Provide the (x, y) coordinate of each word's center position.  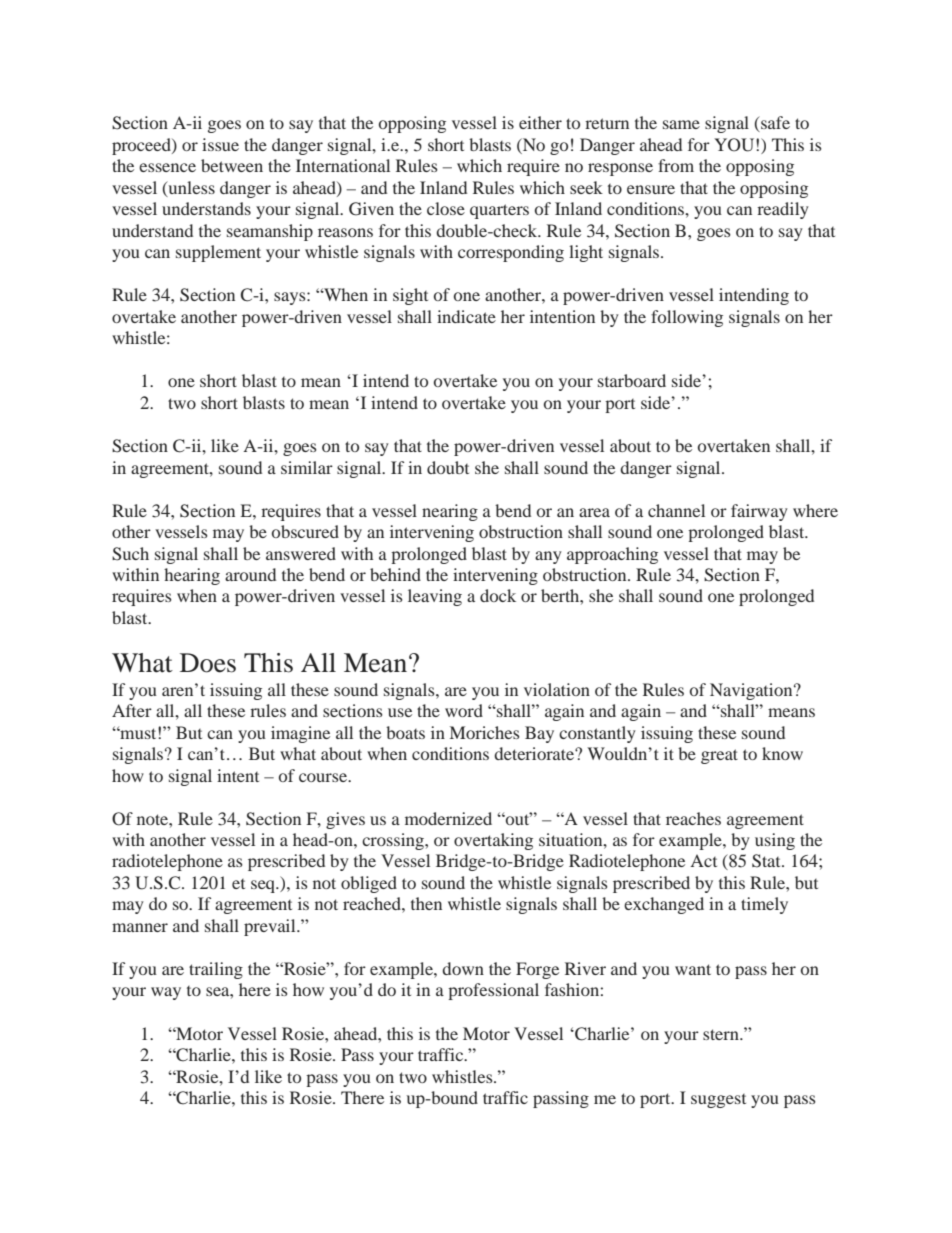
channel (676, 510)
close (446, 208)
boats (405, 732)
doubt (448, 467)
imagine (300, 734)
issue (220, 144)
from (676, 165)
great (719, 756)
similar (307, 467)
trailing (216, 970)
